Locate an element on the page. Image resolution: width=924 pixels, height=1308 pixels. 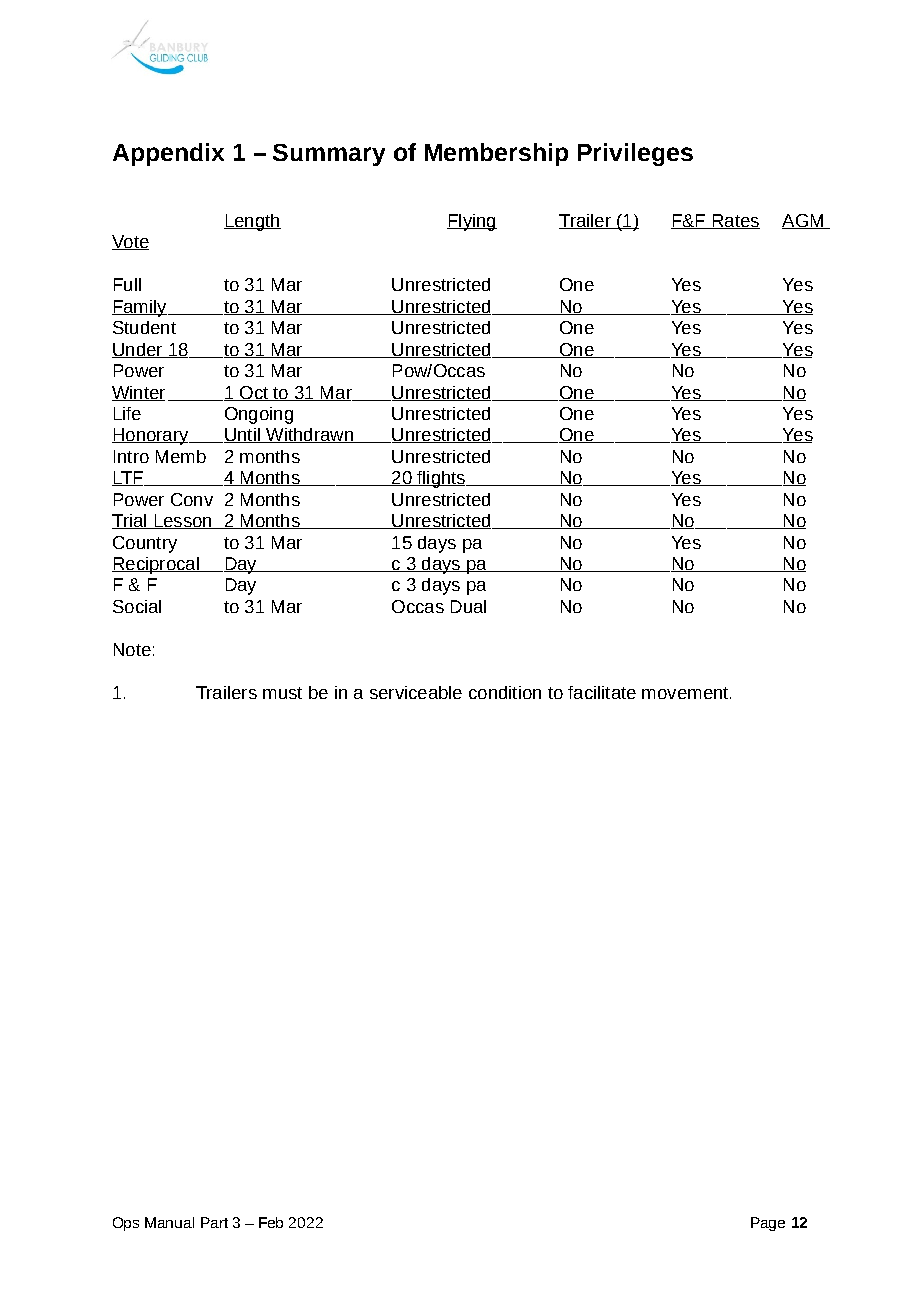
flights is located at coordinates (441, 479).
